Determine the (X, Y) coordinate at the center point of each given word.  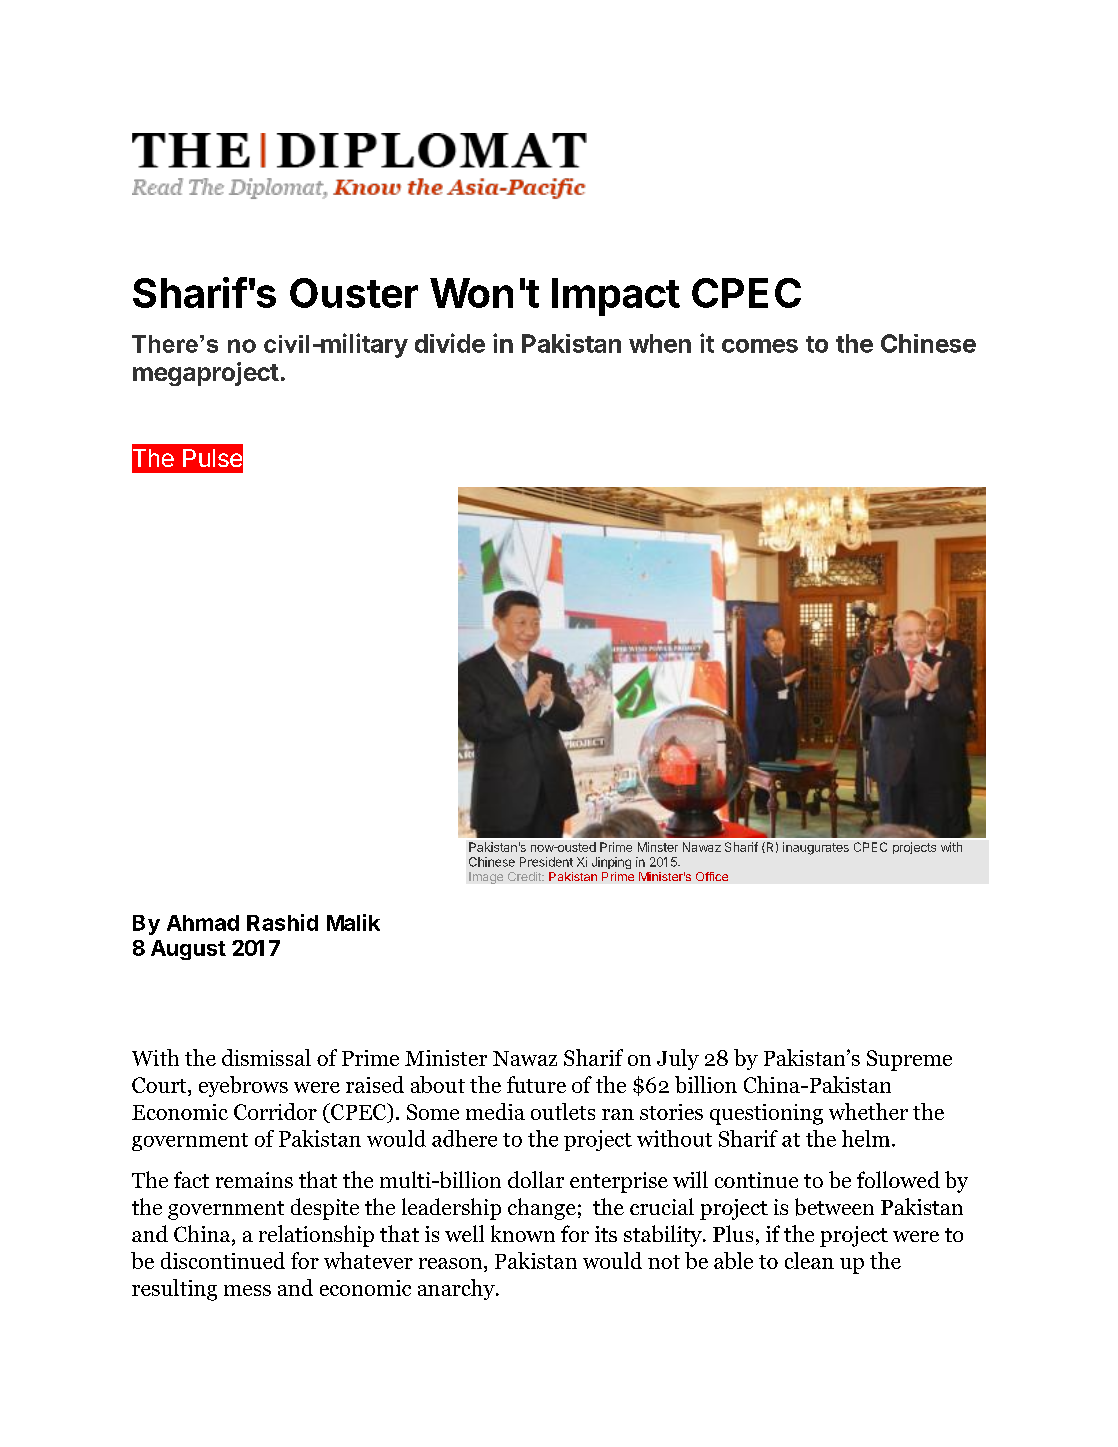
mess (247, 1290)
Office (712, 876)
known (523, 1233)
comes (760, 346)
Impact (616, 297)
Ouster (354, 293)
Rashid (282, 922)
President (546, 862)
